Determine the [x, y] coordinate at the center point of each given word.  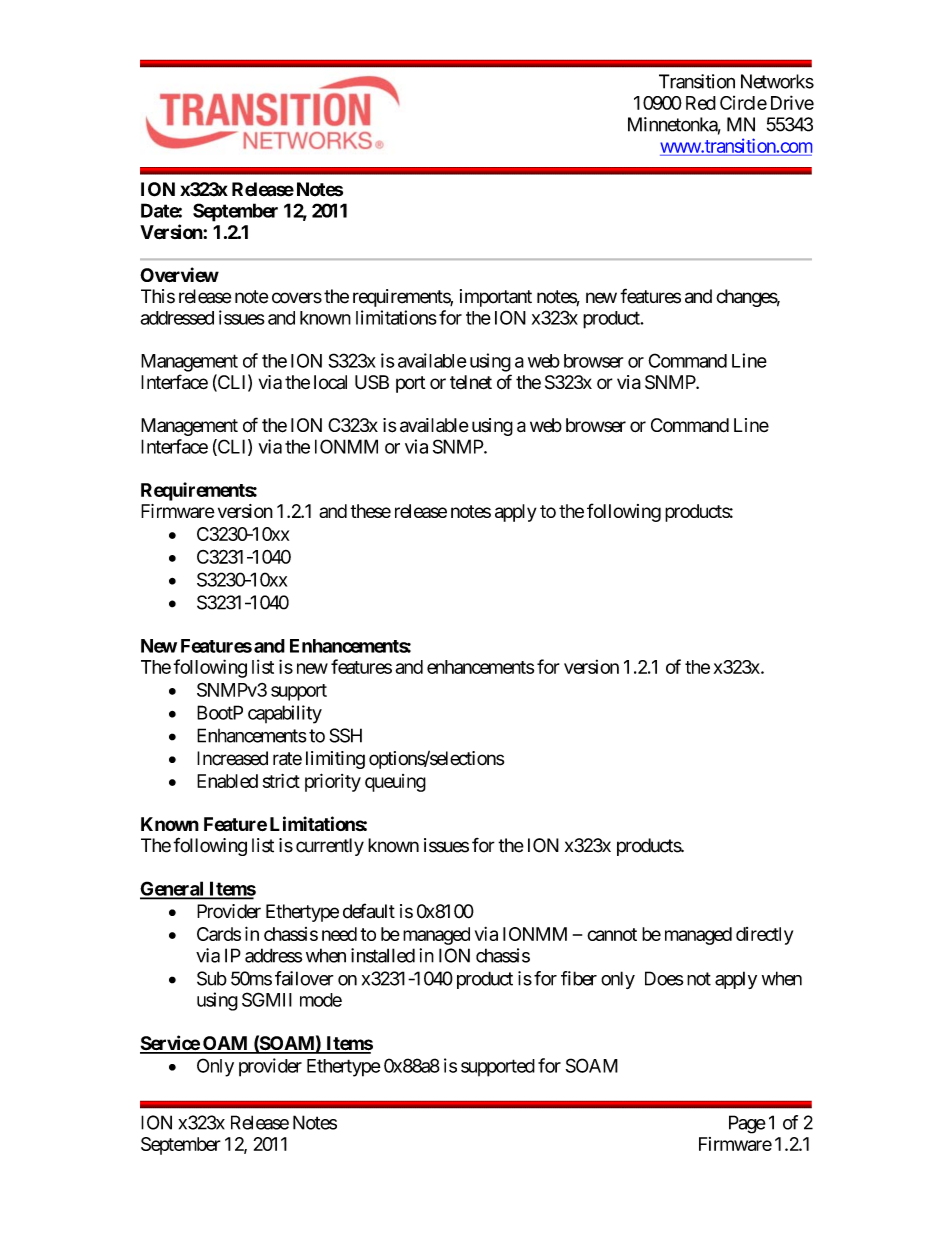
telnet [471, 382]
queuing [395, 783]
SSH [345, 735]
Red [701, 103]
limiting [335, 760]
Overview [179, 275]
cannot [612, 934]
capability [285, 714]
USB [372, 382]
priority [333, 782]
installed [383, 955]
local [330, 382]
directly [764, 936]
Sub [212, 978]
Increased [232, 758]
